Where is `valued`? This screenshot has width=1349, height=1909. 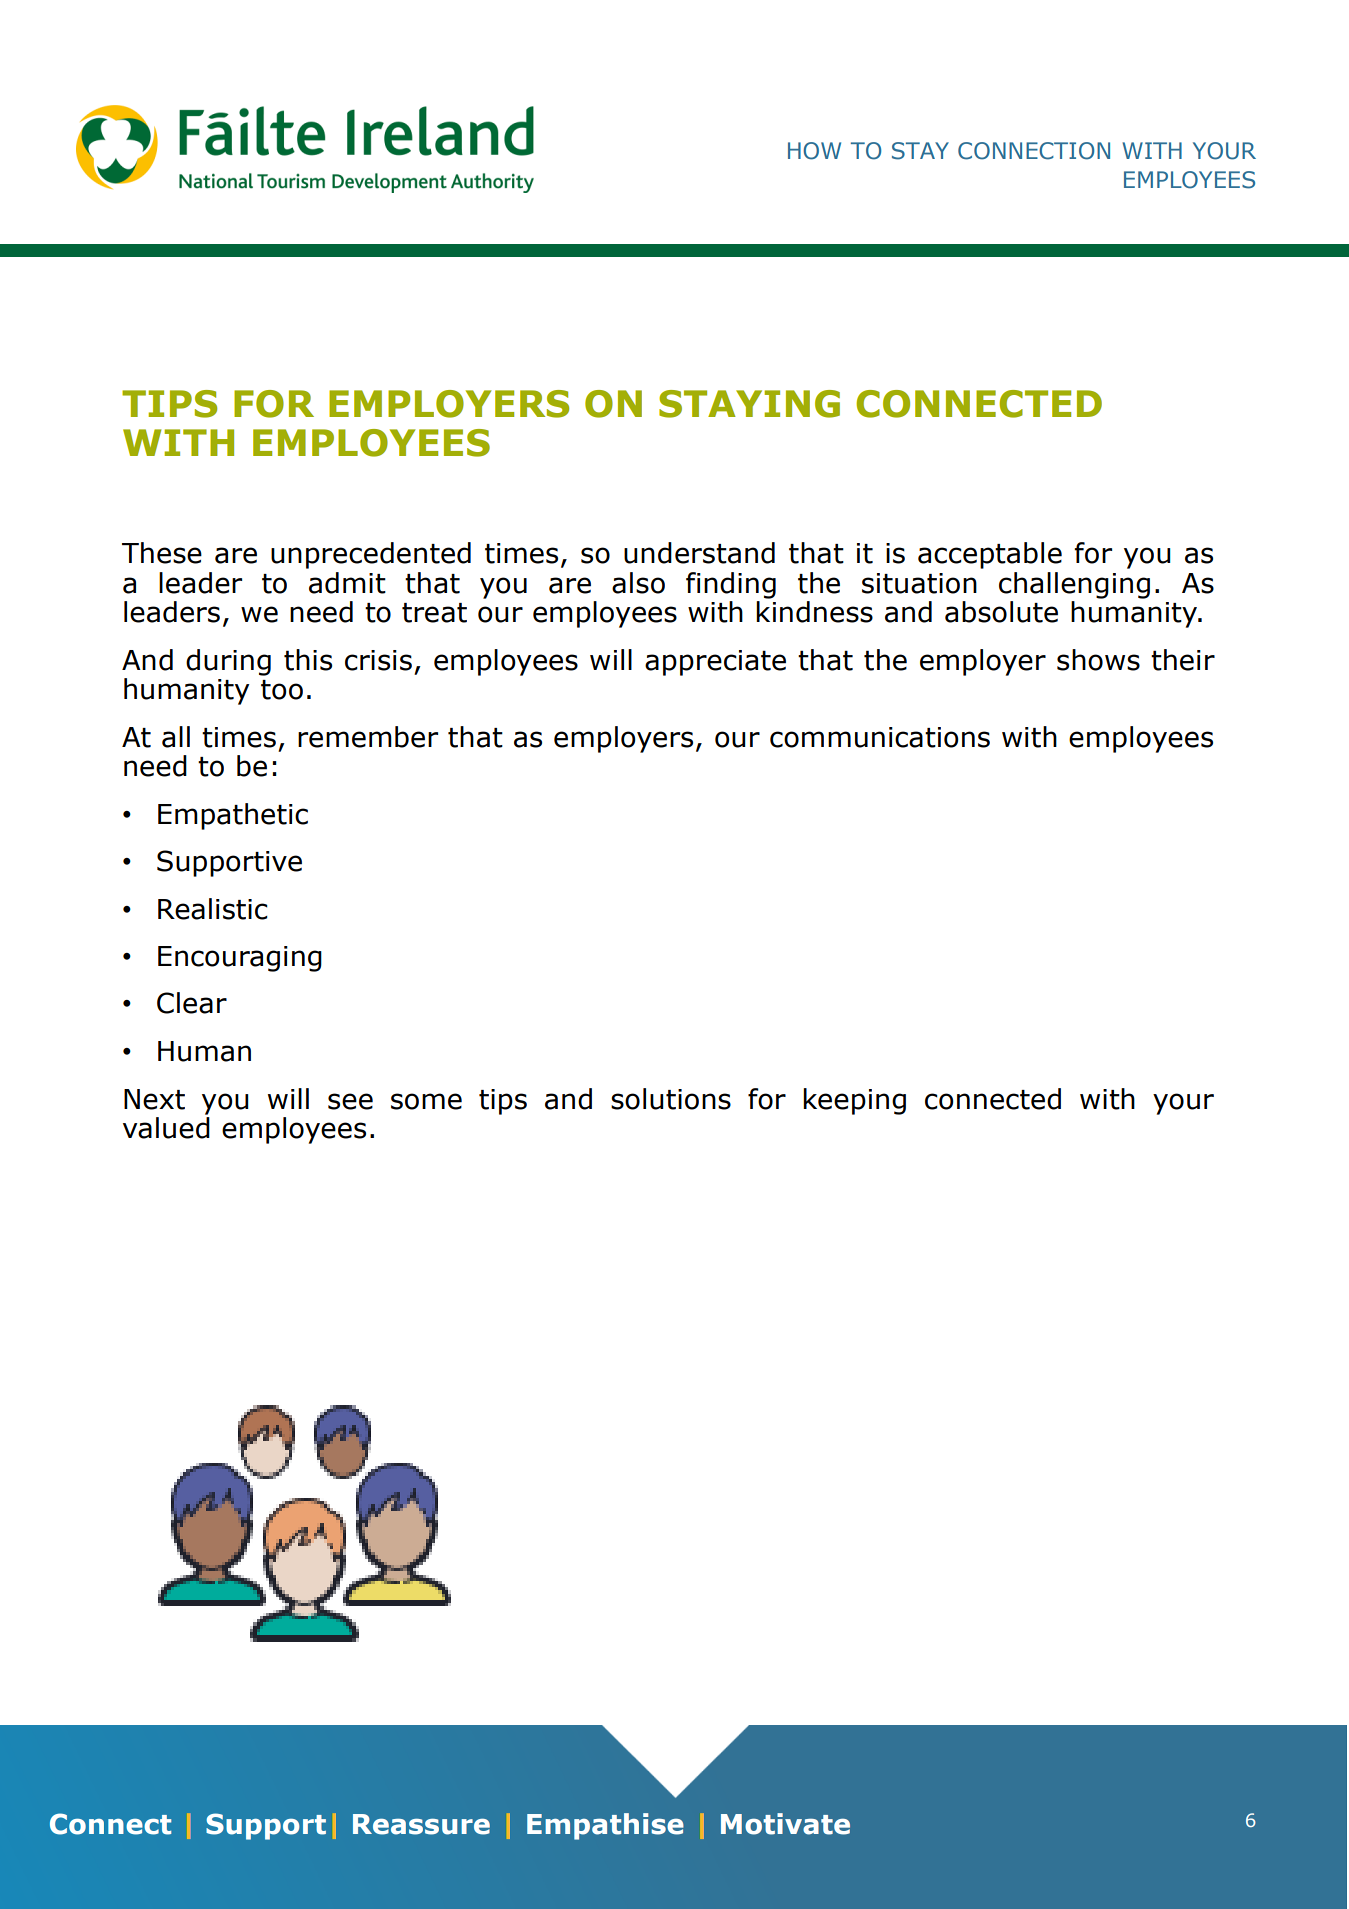
valued is located at coordinates (166, 1128).
